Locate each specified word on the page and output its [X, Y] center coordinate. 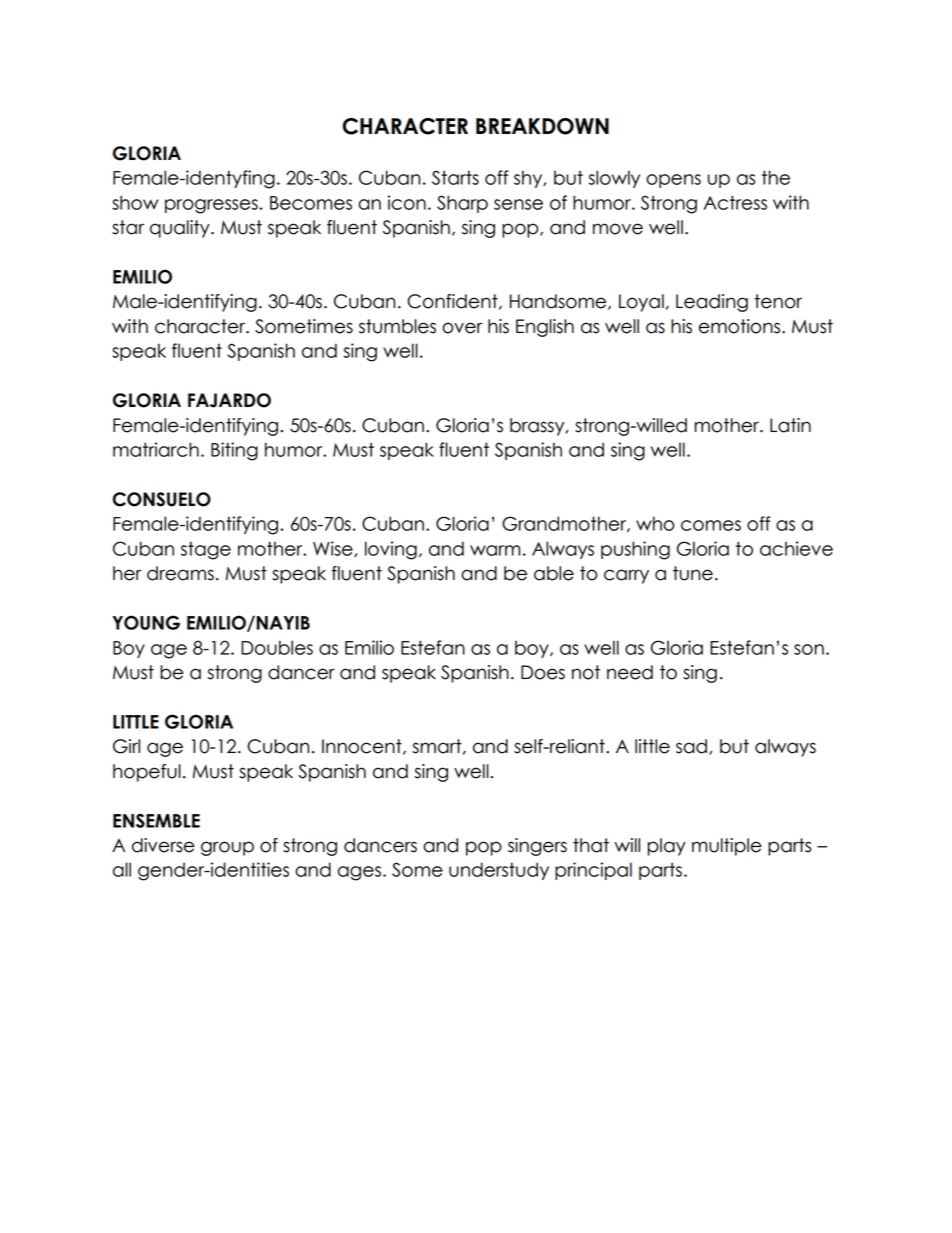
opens [673, 181]
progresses [211, 206]
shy [529, 179]
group [227, 848]
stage [206, 550]
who [655, 523]
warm [495, 550]
